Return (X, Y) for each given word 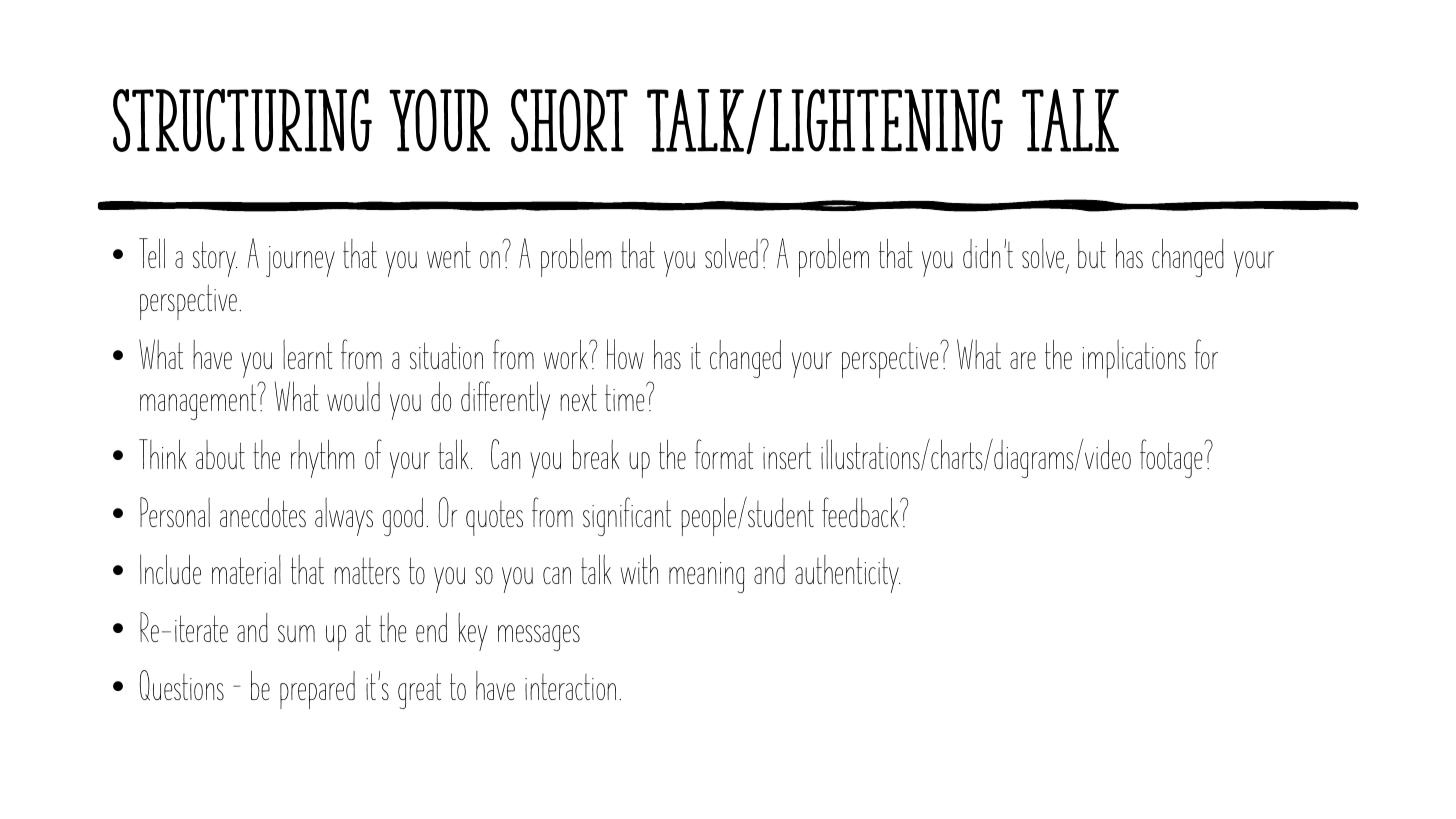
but (1092, 253)
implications (1134, 359)
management (199, 401)
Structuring (242, 120)
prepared (317, 690)
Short (569, 120)
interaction (570, 687)
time (626, 397)
